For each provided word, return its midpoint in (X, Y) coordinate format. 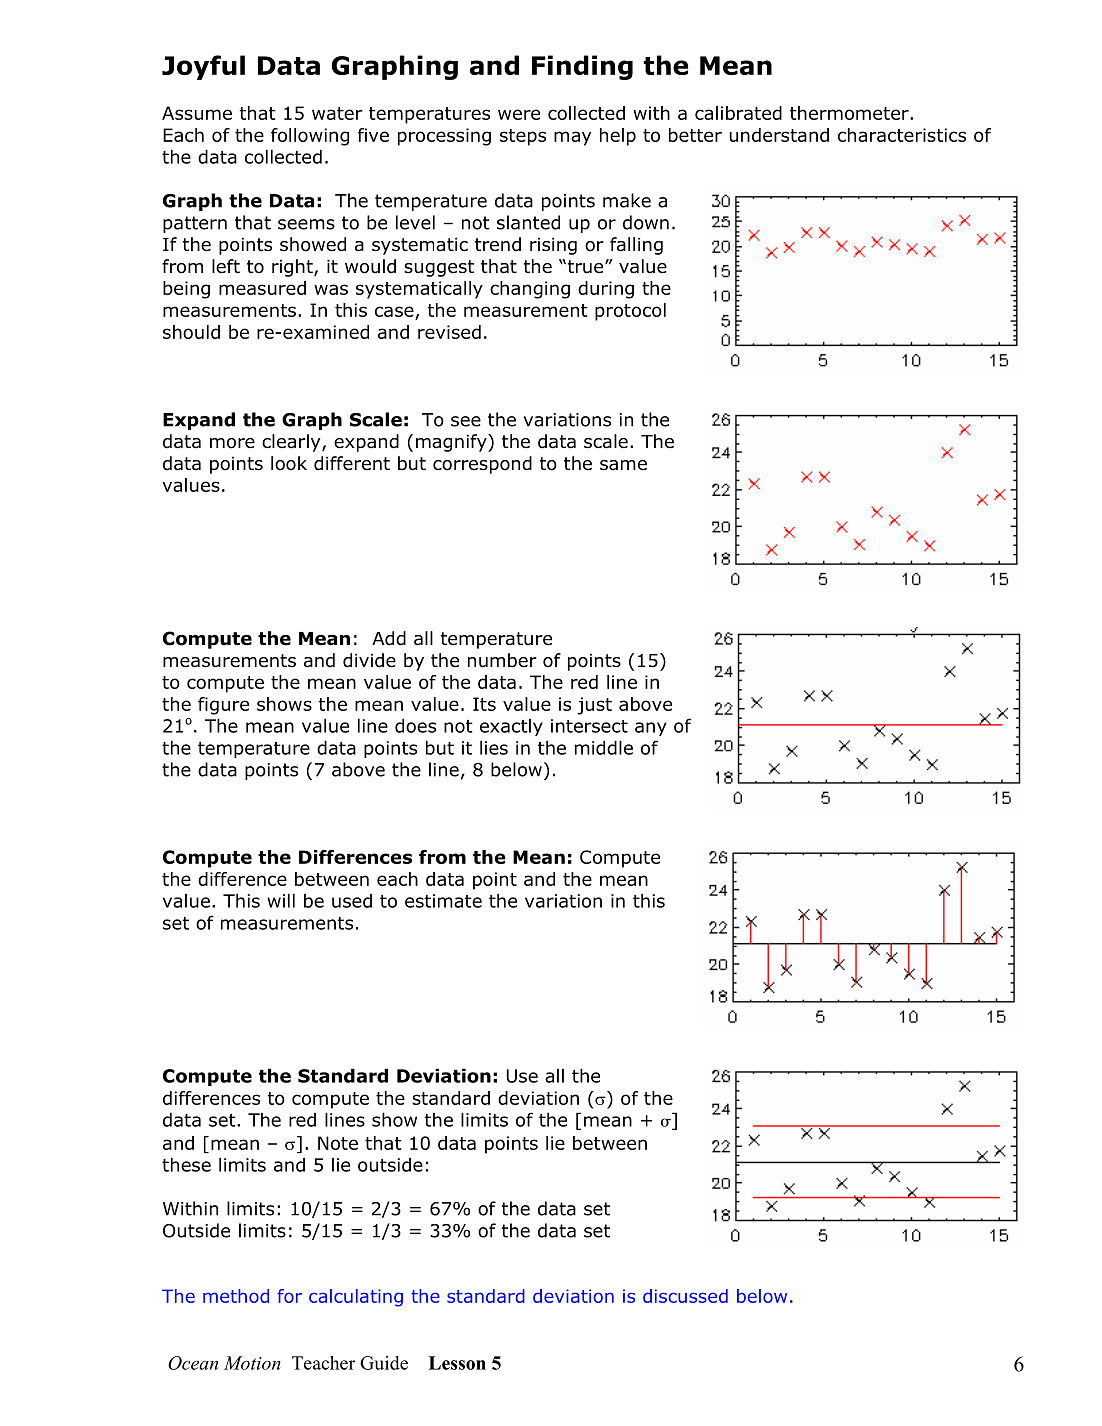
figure (223, 706)
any (651, 729)
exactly (511, 727)
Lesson (457, 1363)
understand (779, 135)
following (310, 137)
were (519, 114)
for (289, 1296)
